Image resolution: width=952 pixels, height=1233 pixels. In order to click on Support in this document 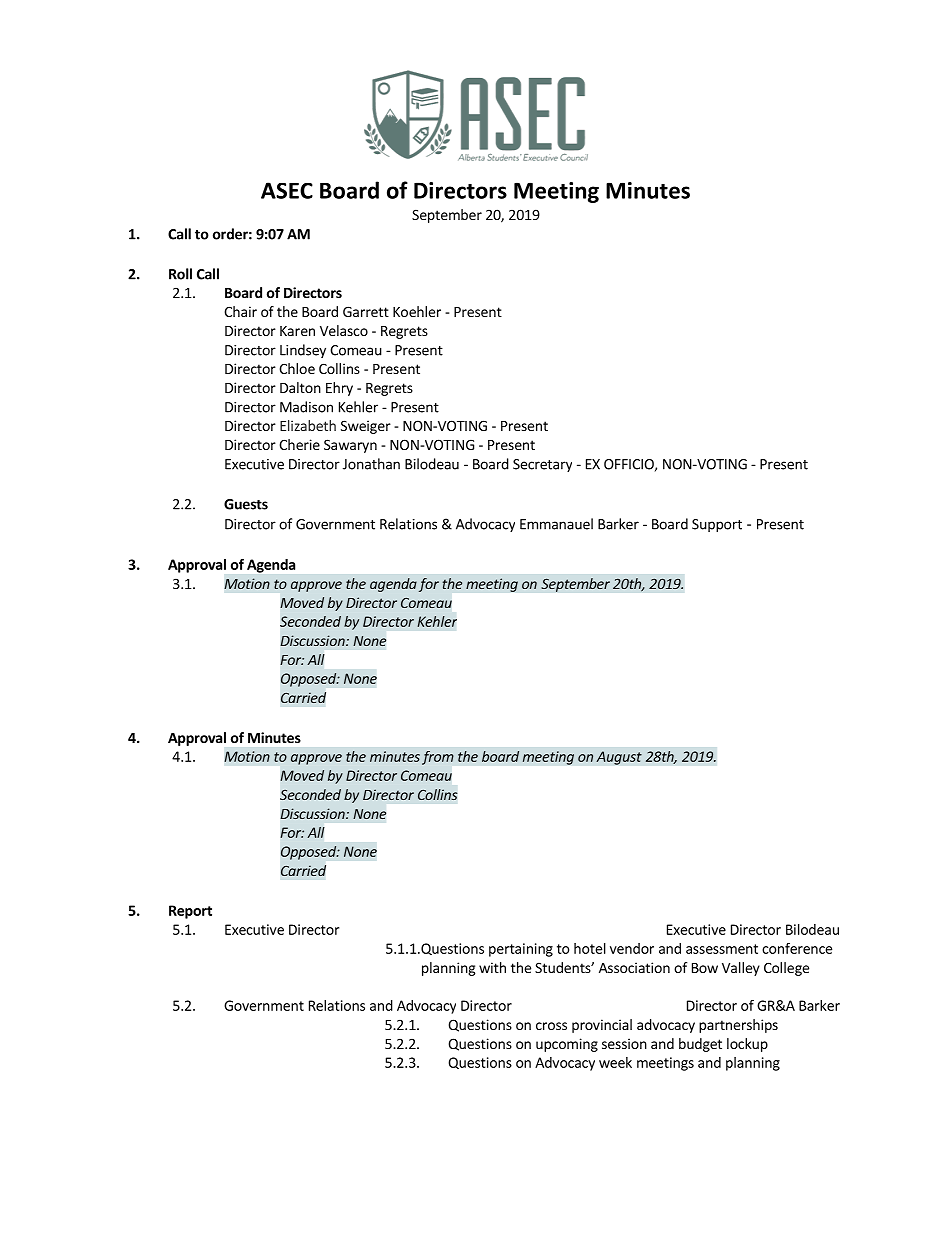, I will do `click(717, 525)`.
